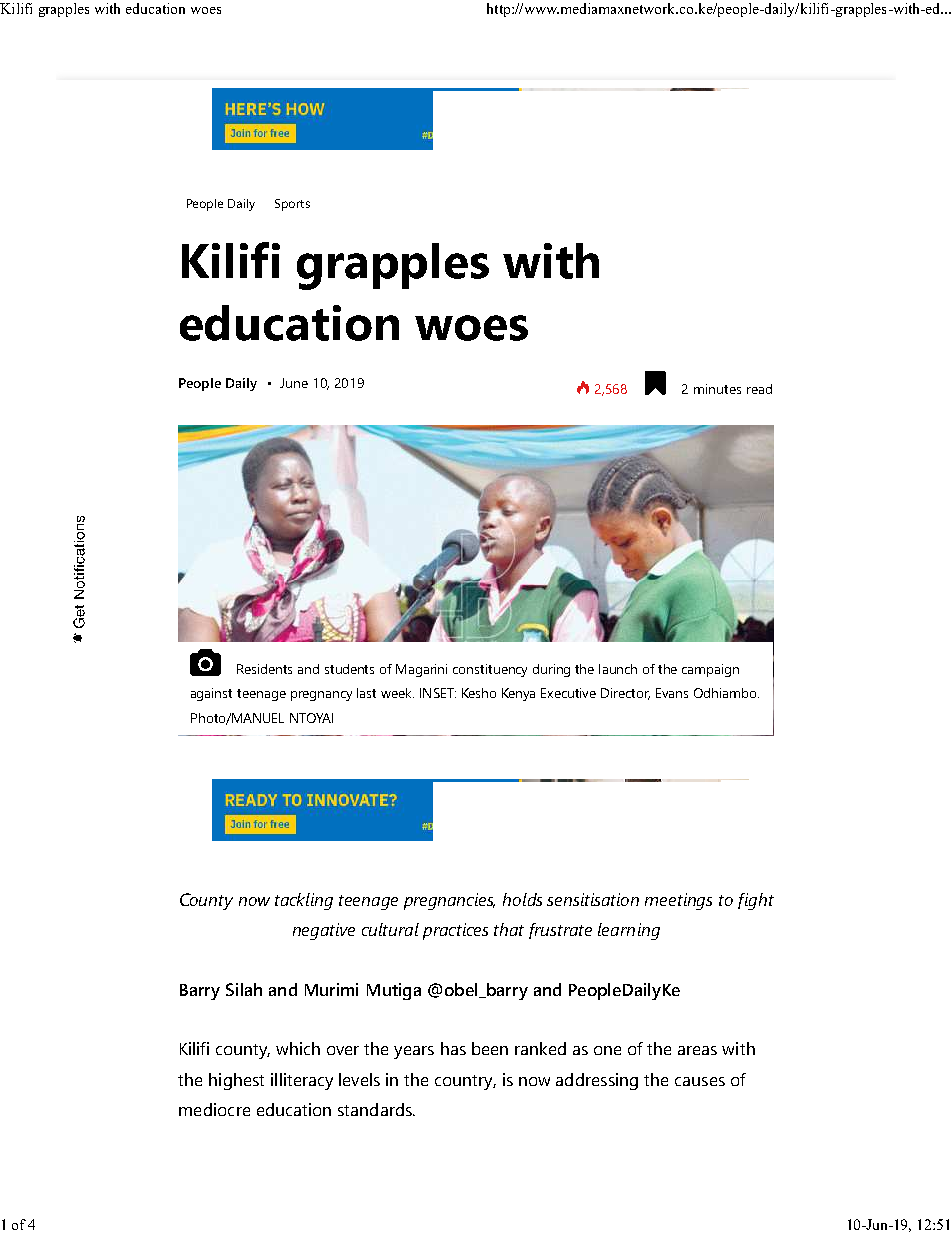  I want to click on Sports, so click(292, 205).
